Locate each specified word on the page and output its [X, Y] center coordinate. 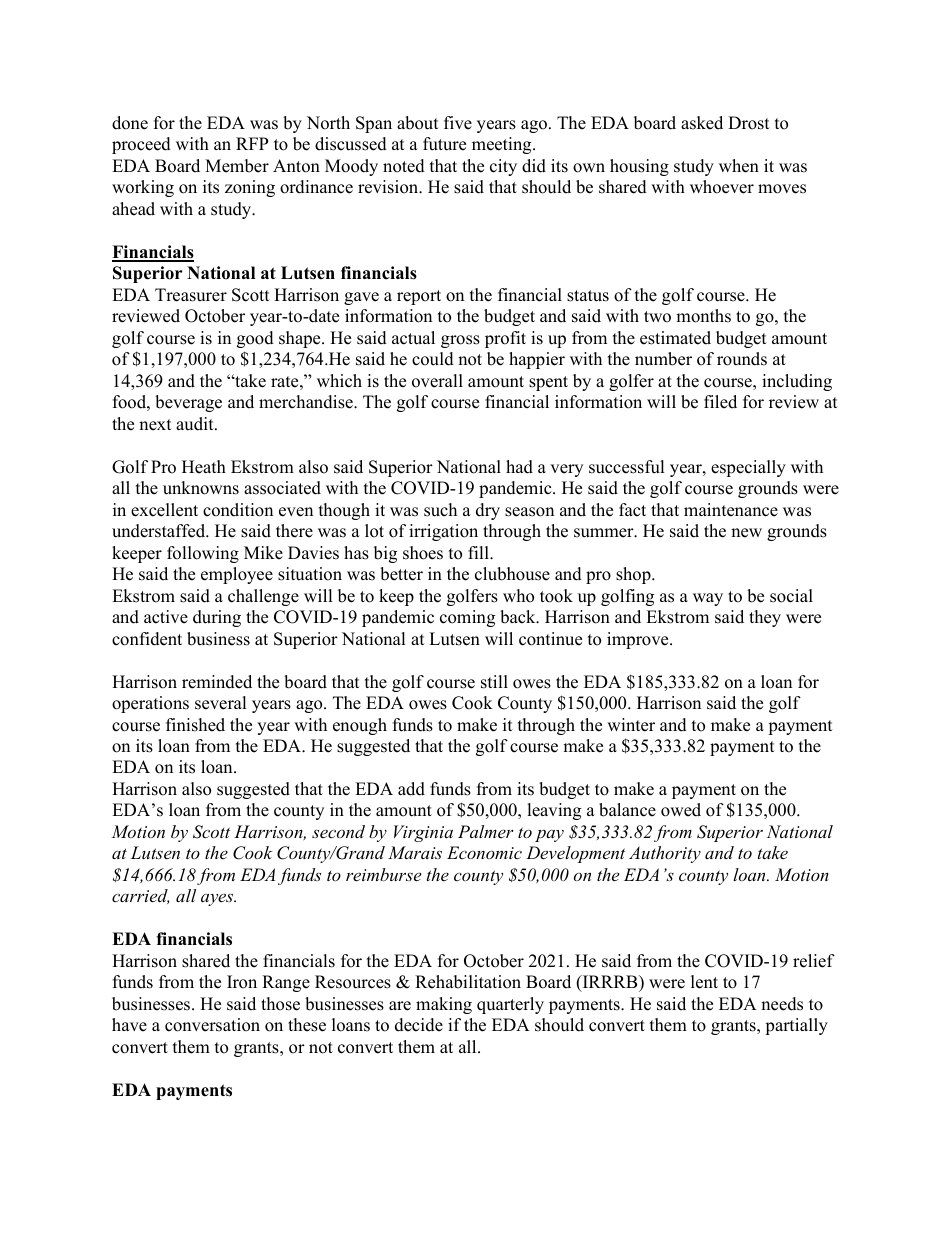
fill [479, 552]
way [708, 599]
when [739, 166]
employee [237, 575]
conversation [212, 1025]
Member [237, 166]
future [444, 144]
